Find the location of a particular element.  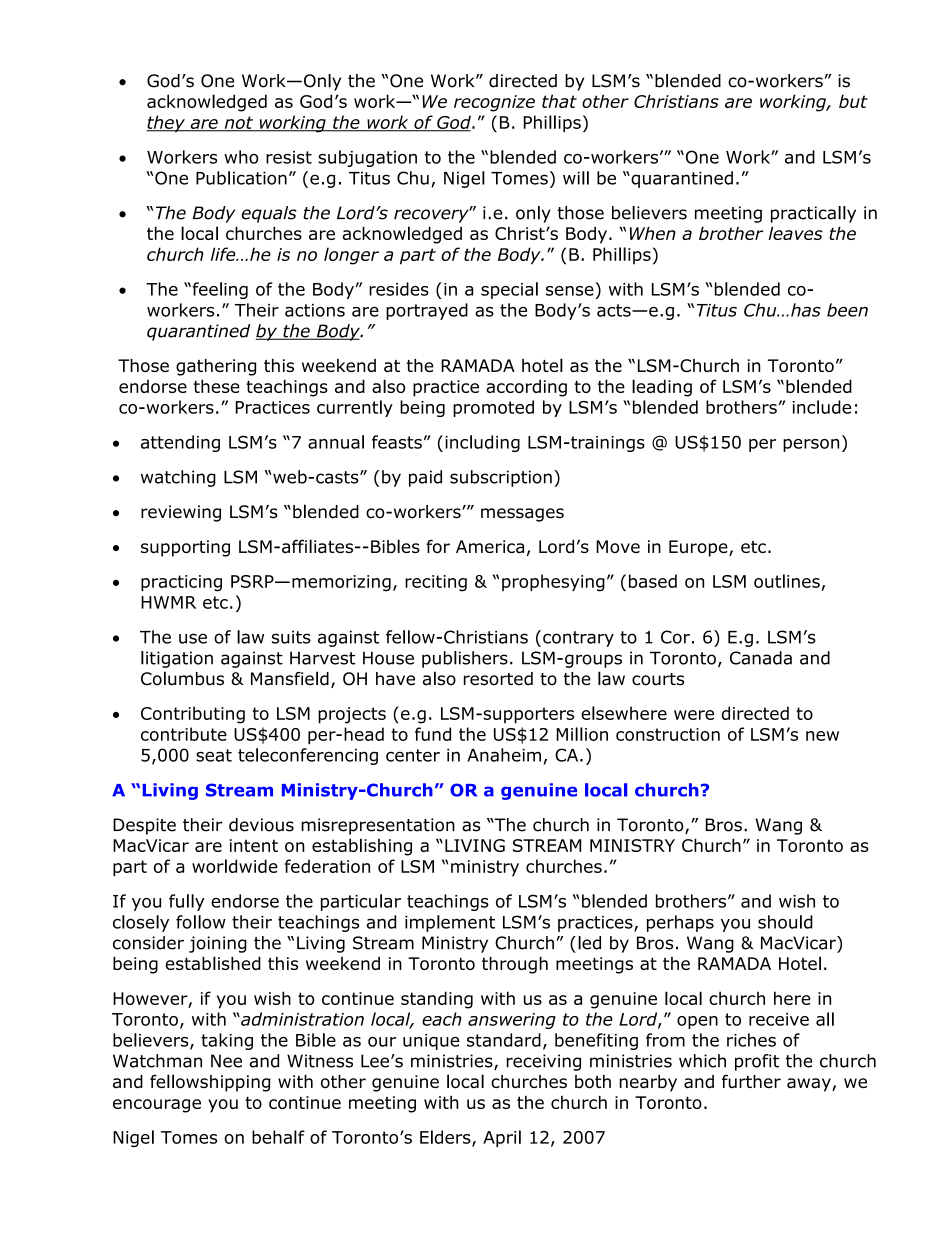

not is located at coordinates (239, 123).
